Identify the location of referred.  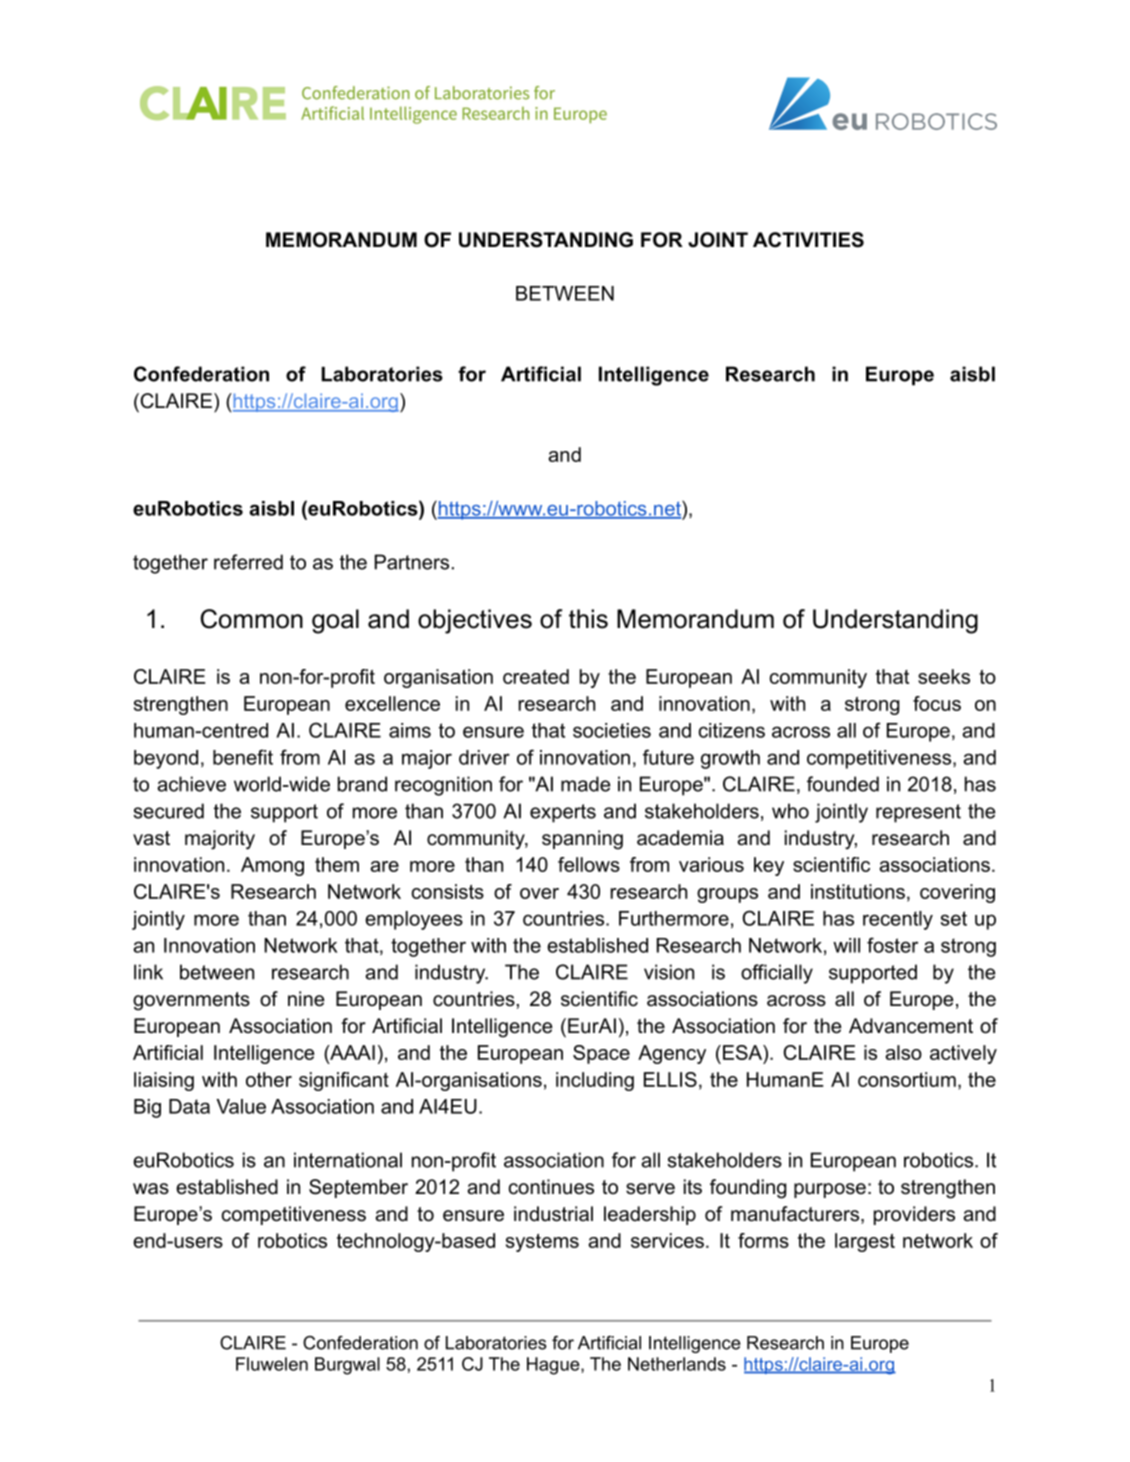
(248, 562).
